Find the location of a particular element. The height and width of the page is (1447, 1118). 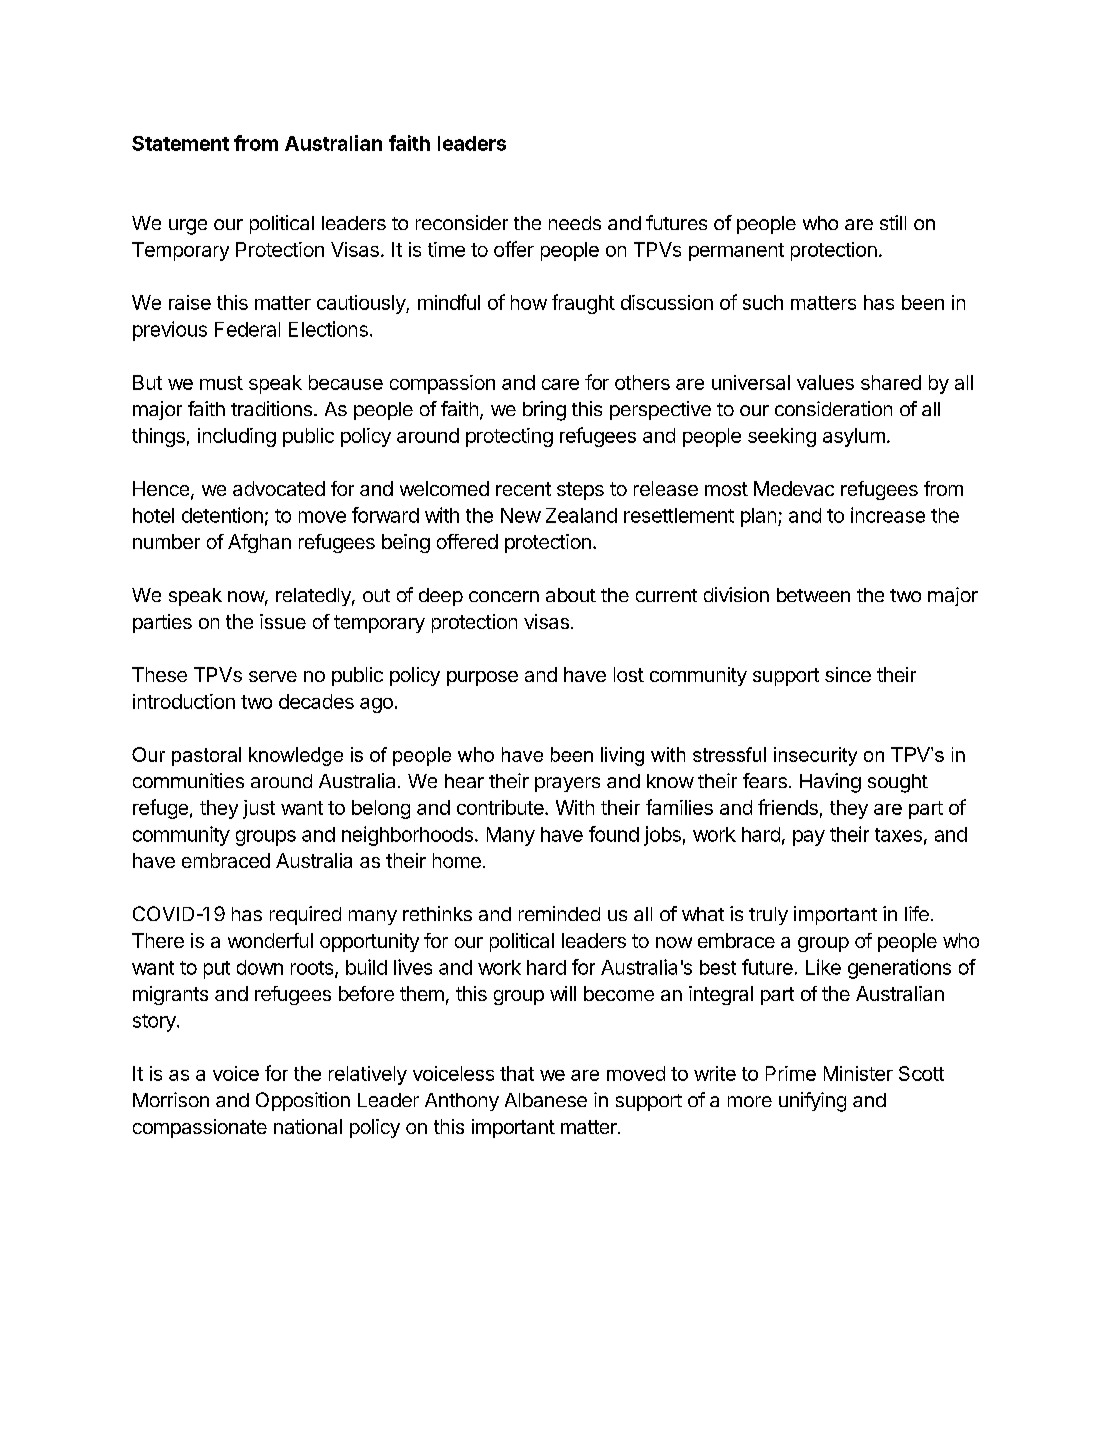

care is located at coordinates (560, 384).
